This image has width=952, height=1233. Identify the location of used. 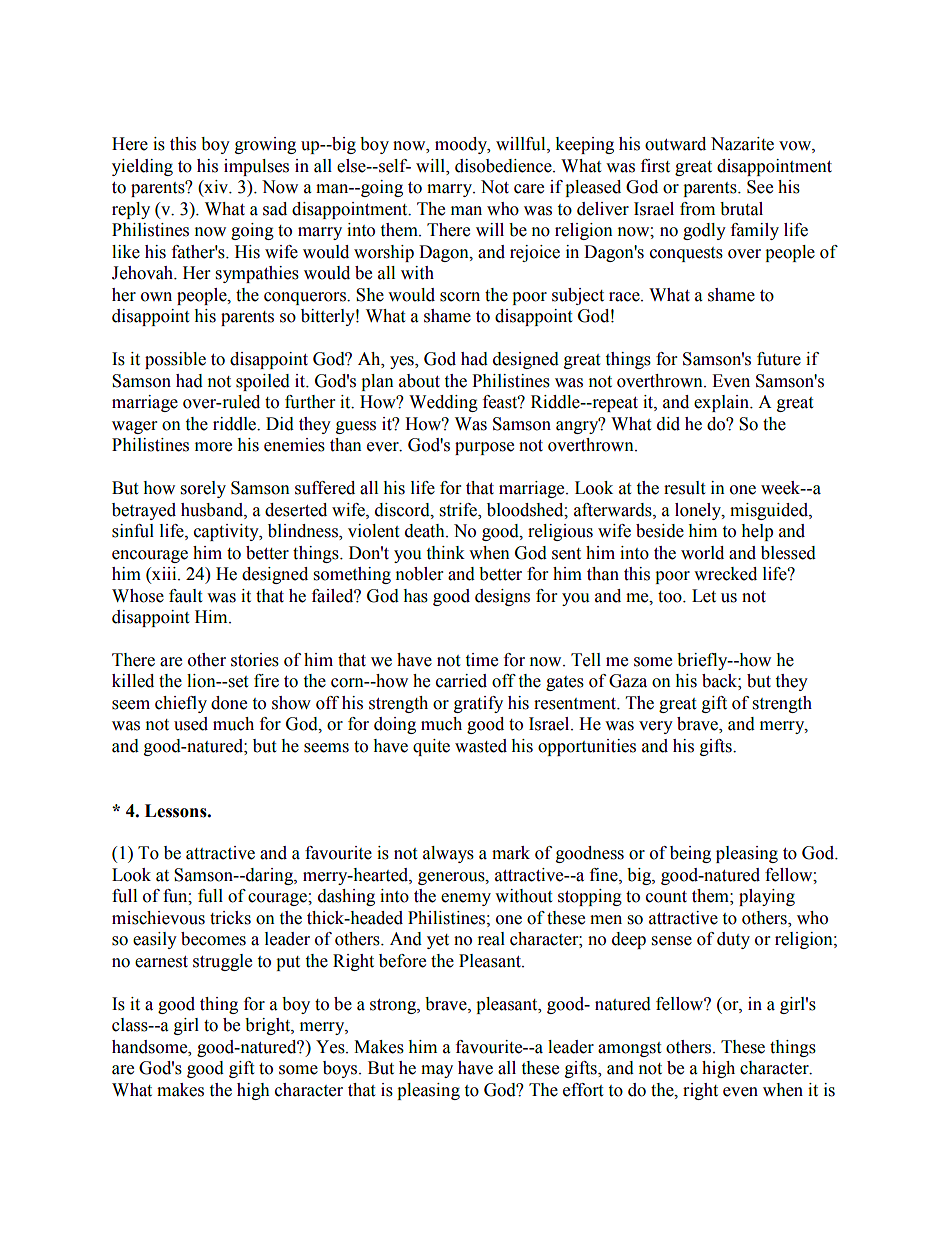
(191, 724).
